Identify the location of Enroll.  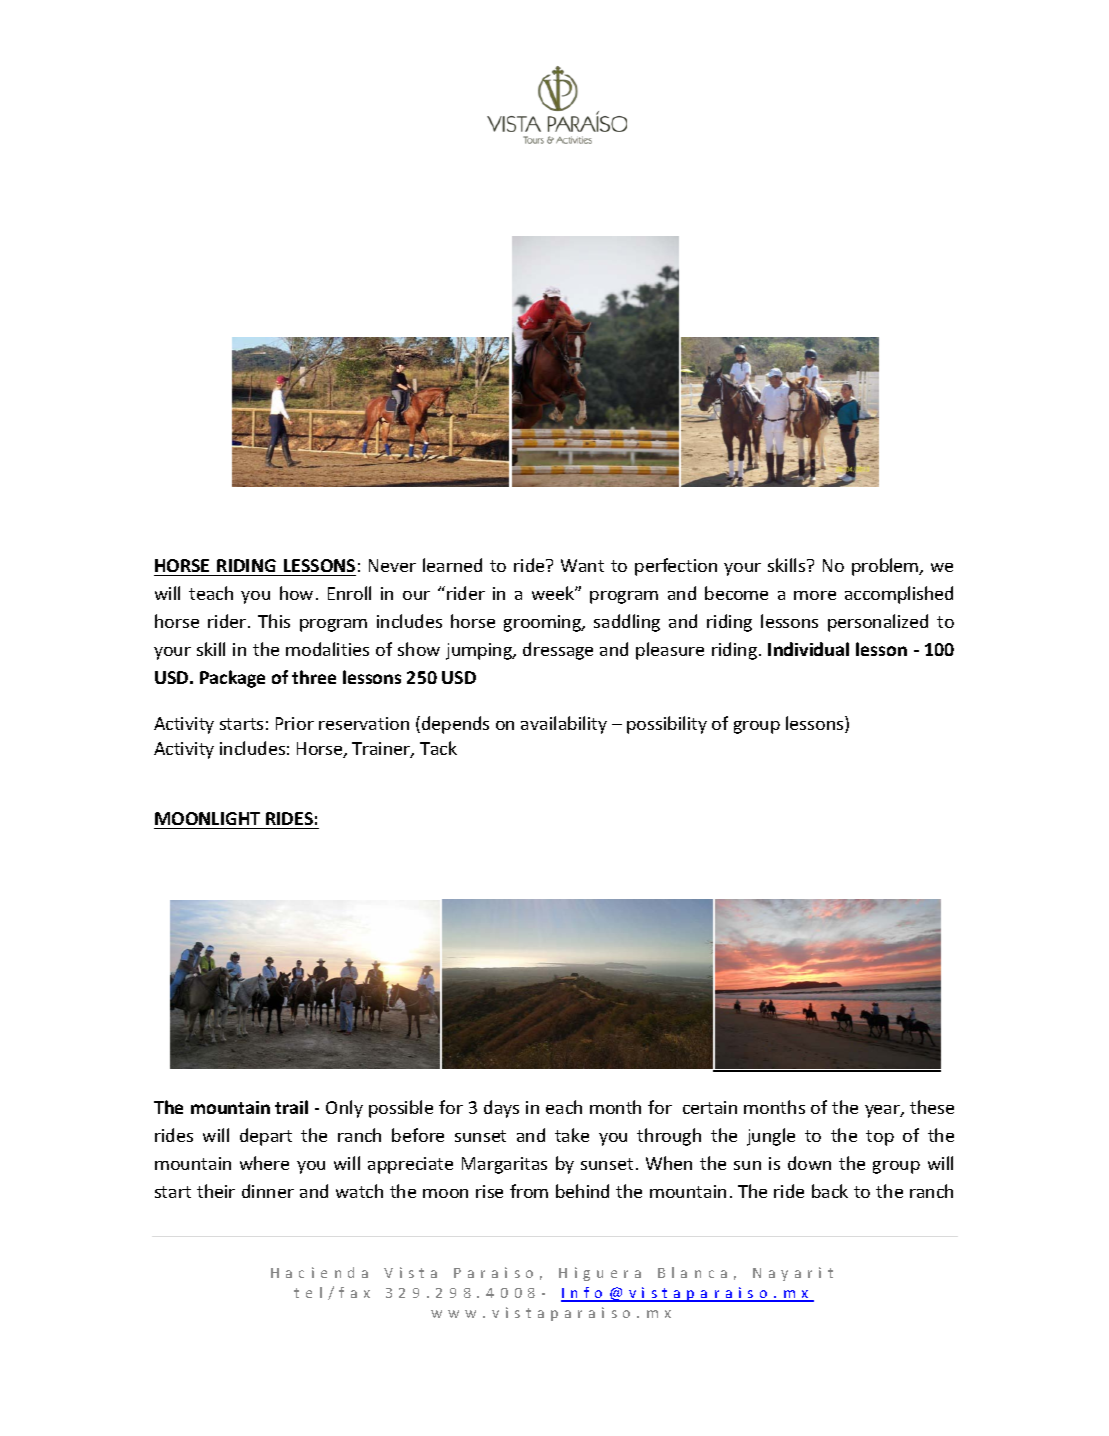
(349, 593).
